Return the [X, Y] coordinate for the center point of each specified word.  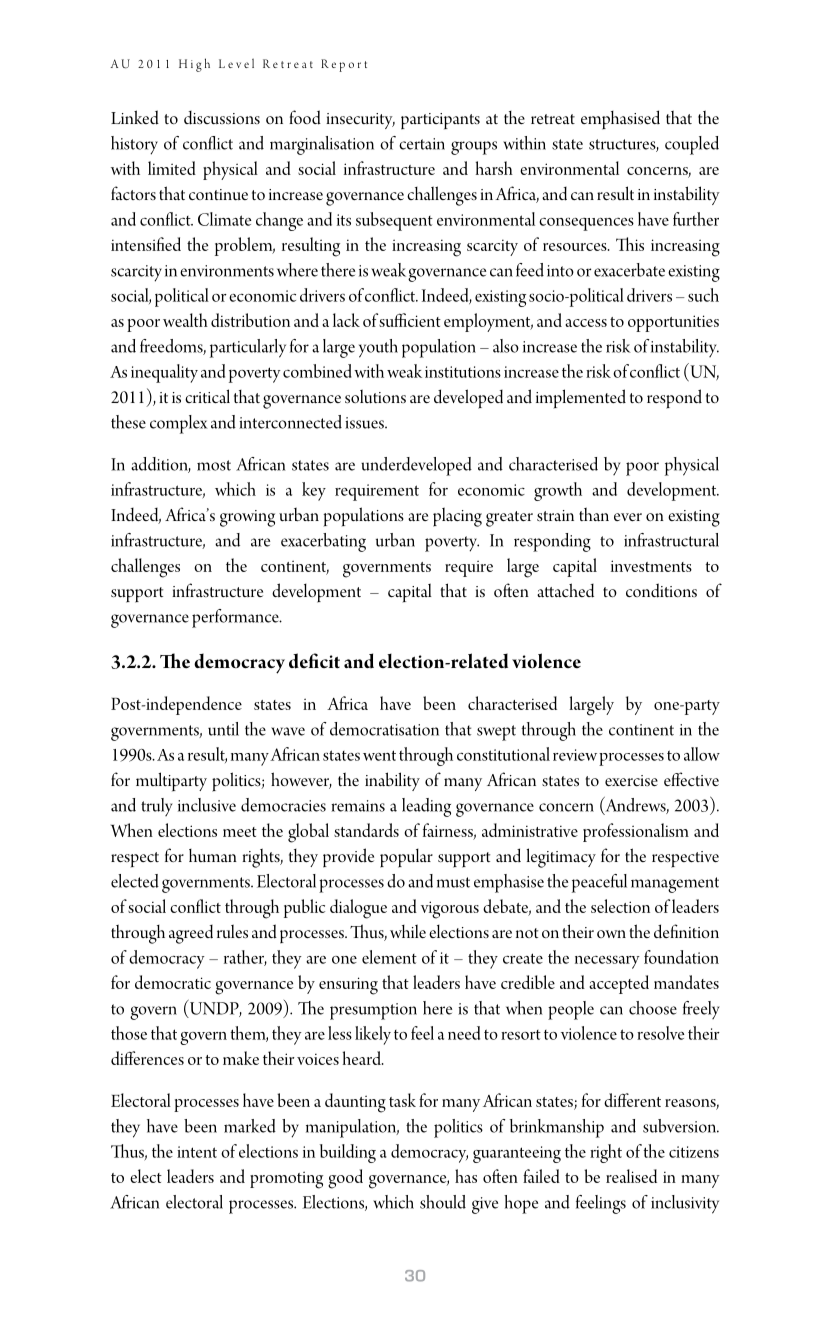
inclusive [207, 805]
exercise [631, 780]
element [389, 957]
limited [172, 168]
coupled [692, 145]
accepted [619, 984]
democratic [173, 982]
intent [197, 1152]
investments [651, 566]
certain [422, 144]
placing [457, 517]
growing [247, 518]
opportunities [673, 323]
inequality [164, 373]
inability [392, 781]
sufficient [410, 320]
